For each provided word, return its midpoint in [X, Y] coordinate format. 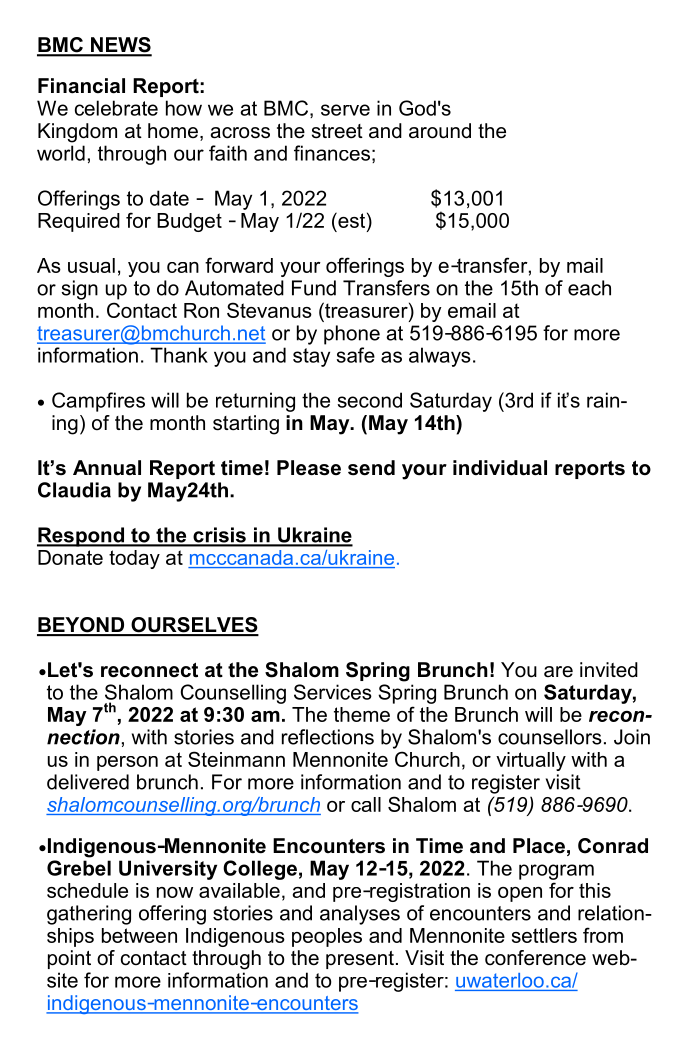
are [558, 672]
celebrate [116, 108]
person [127, 763]
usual [91, 265]
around [440, 131]
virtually [531, 761]
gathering [89, 915]
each [589, 288]
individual [500, 468]
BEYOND [82, 626]
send [371, 468]
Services [333, 692]
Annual [107, 468]
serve [345, 110]
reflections [328, 737]
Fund [314, 288]
